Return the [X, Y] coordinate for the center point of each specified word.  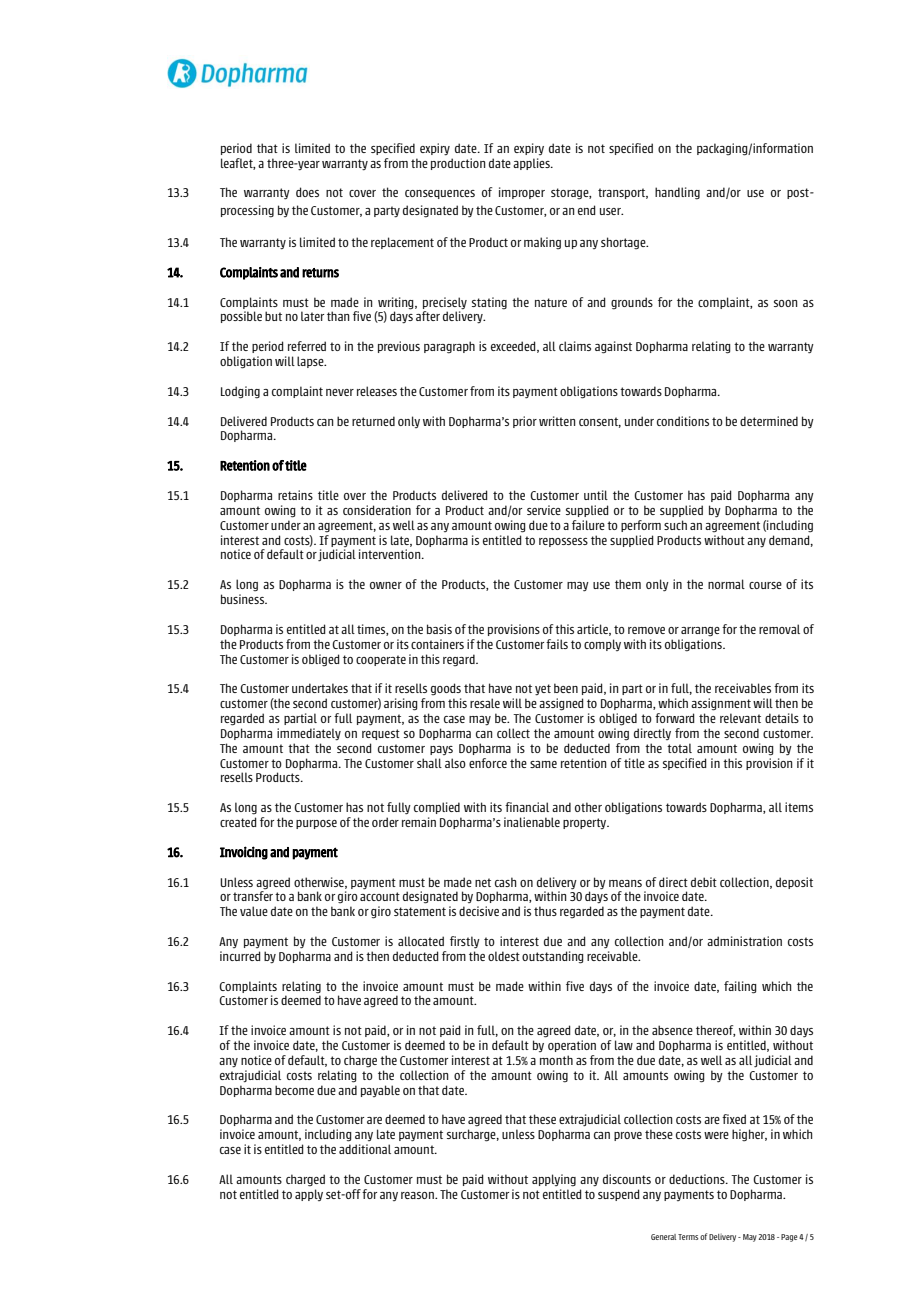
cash [506, 882]
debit [704, 882]
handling [677, 193]
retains [295, 495]
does [307, 192]
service [544, 510]
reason [418, 1195]
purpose [316, 824]
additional [365, 1149]
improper [522, 193]
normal [726, 584]
